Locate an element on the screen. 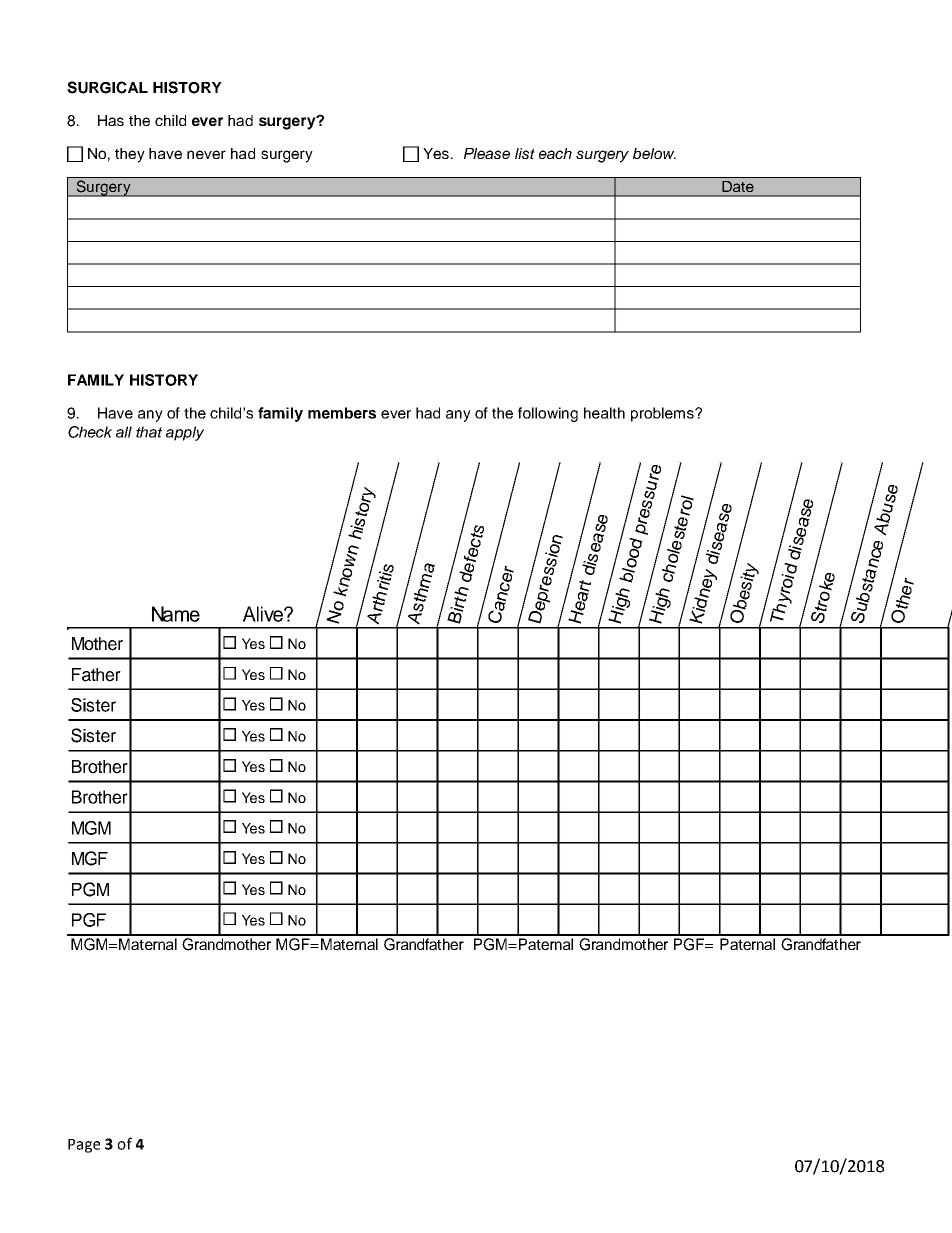  Page is located at coordinates (84, 1146).
